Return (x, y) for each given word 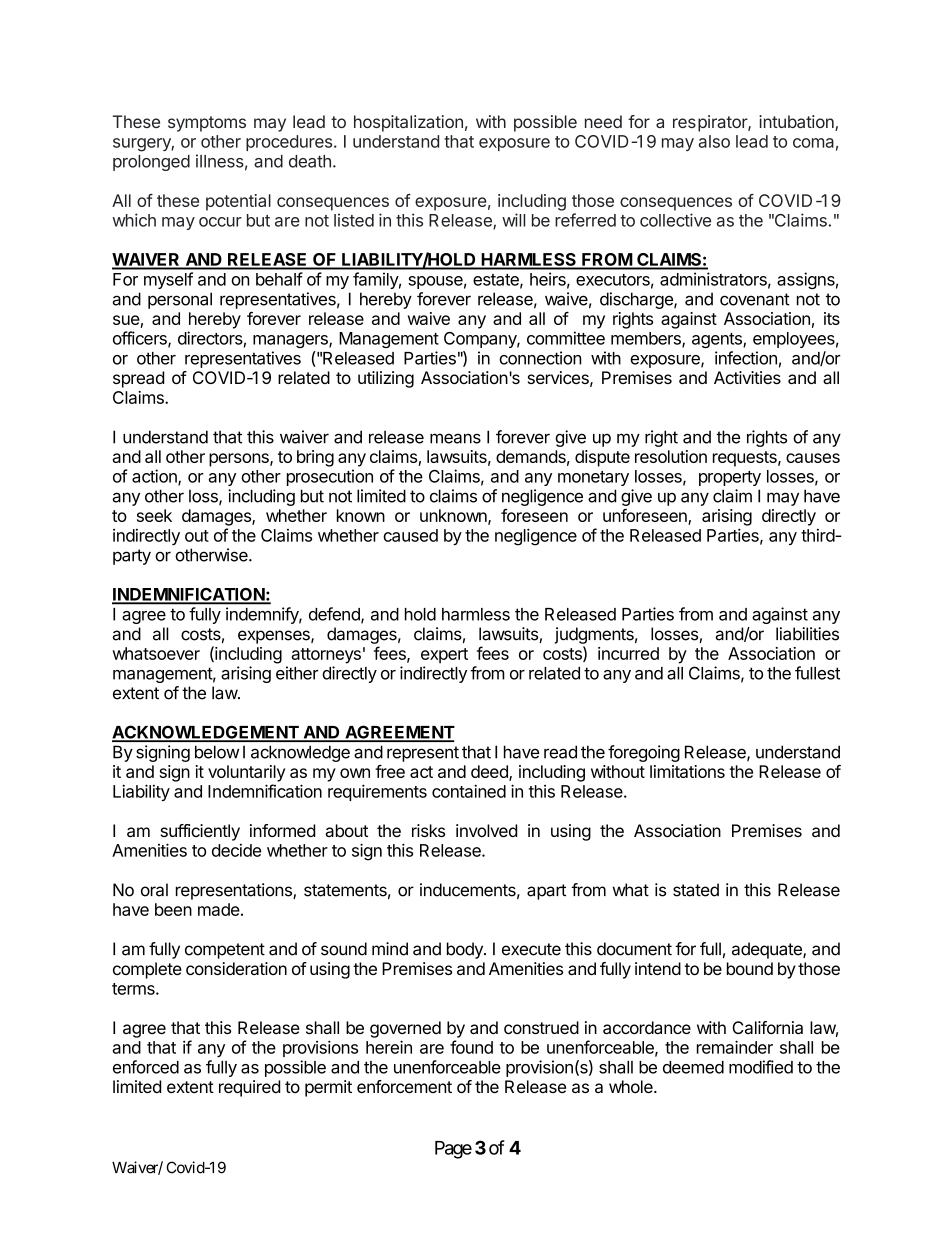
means (455, 438)
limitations (687, 771)
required (249, 1088)
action (155, 477)
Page (453, 1150)
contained (469, 791)
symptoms (207, 124)
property (730, 478)
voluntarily (246, 773)
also (714, 141)
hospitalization (408, 123)
